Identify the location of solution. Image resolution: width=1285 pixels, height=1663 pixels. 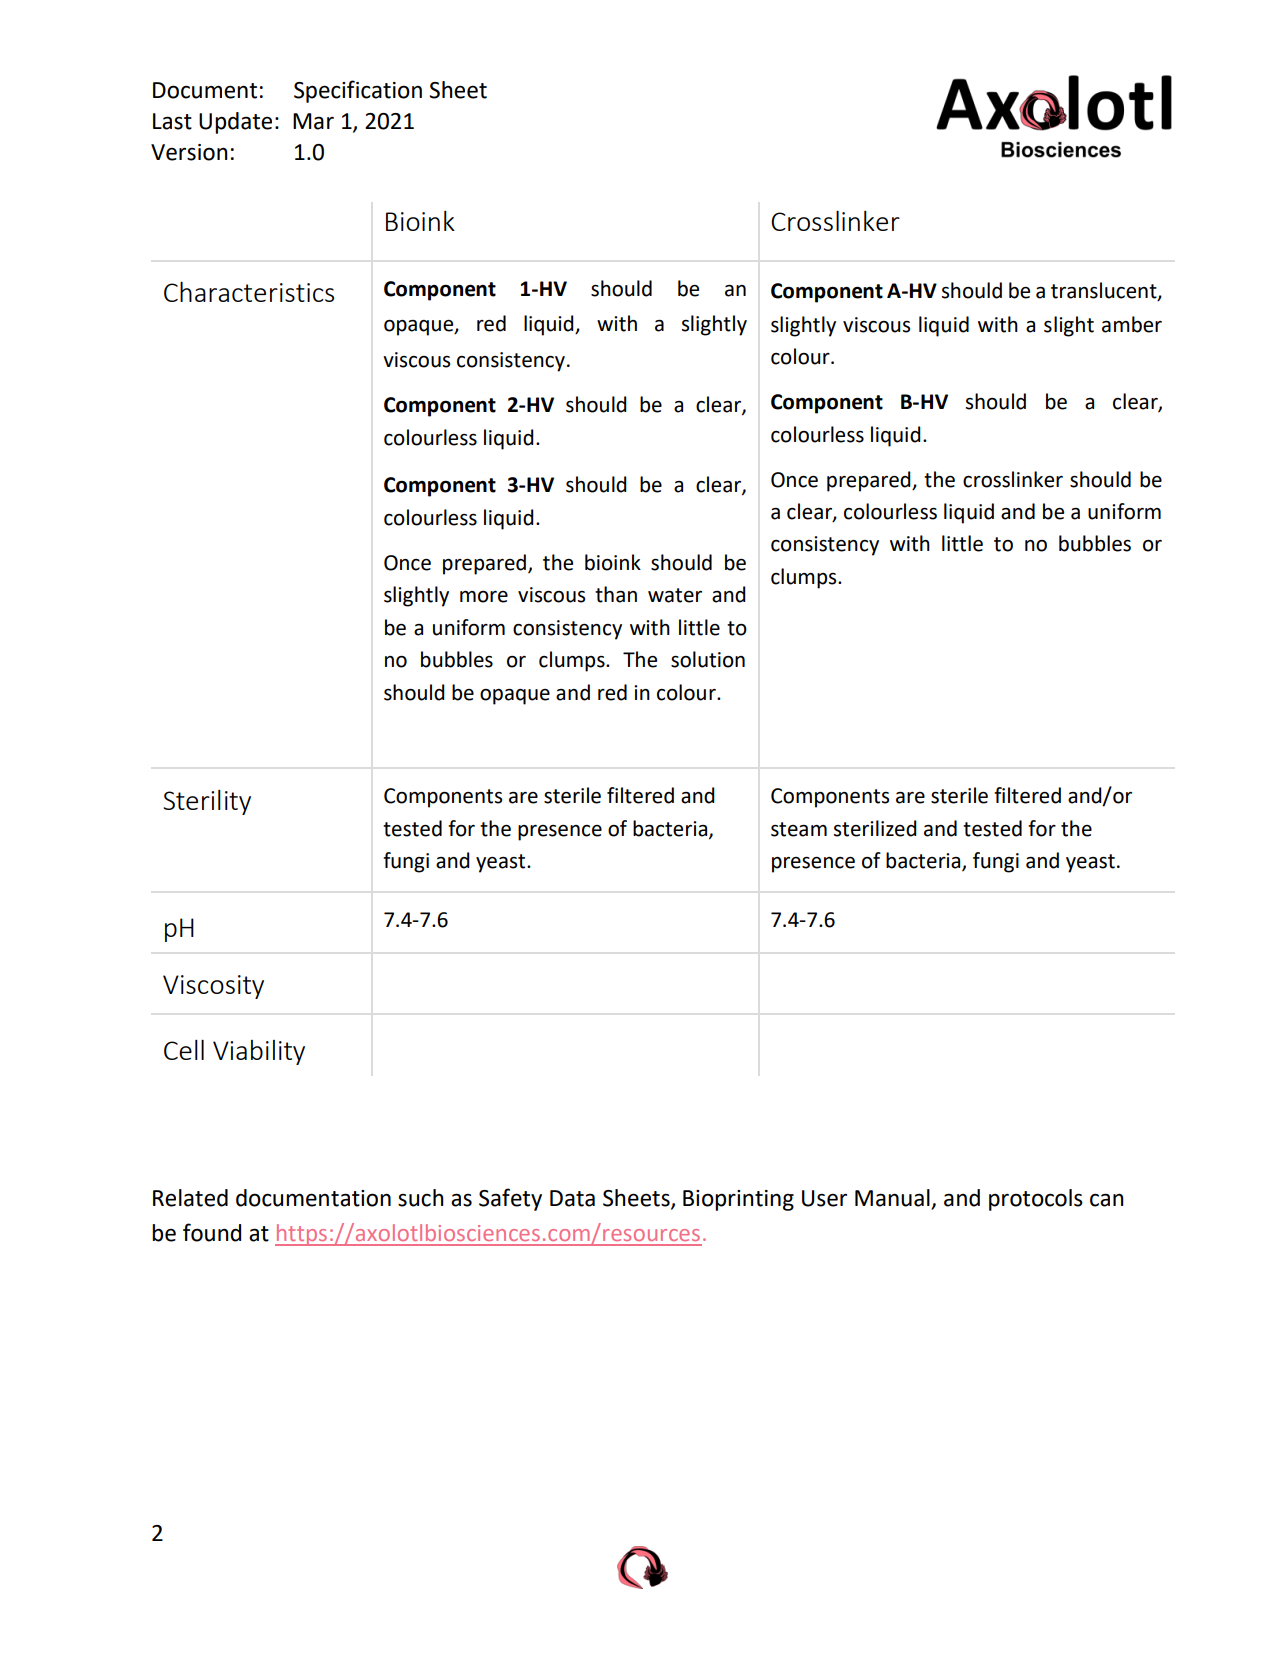
(708, 659).
